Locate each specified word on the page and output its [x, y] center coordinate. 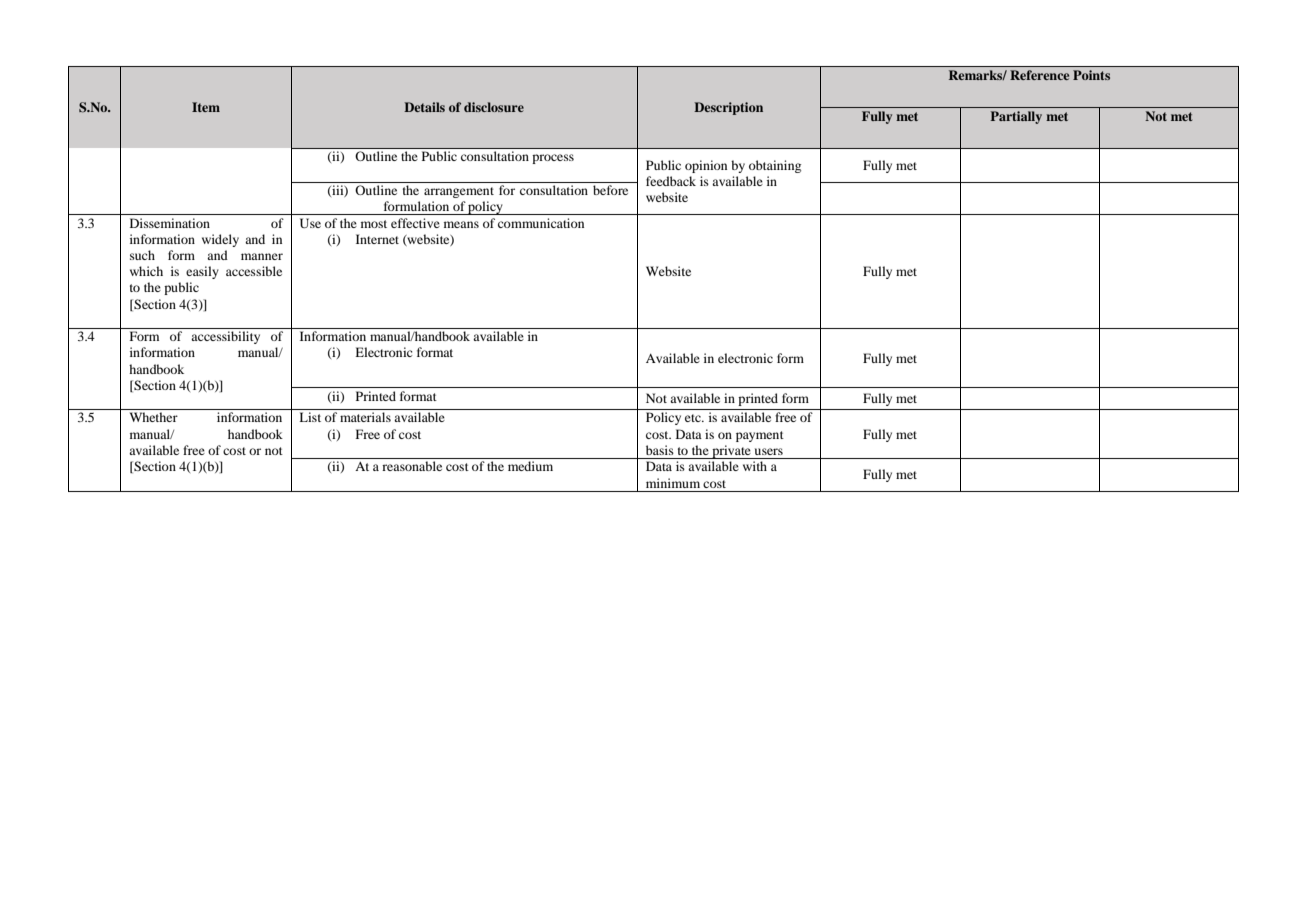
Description [728, 108]
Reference [1039, 75]
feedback [671, 181]
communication [541, 223]
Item [206, 107]
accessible [254, 271]
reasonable [412, 466]
